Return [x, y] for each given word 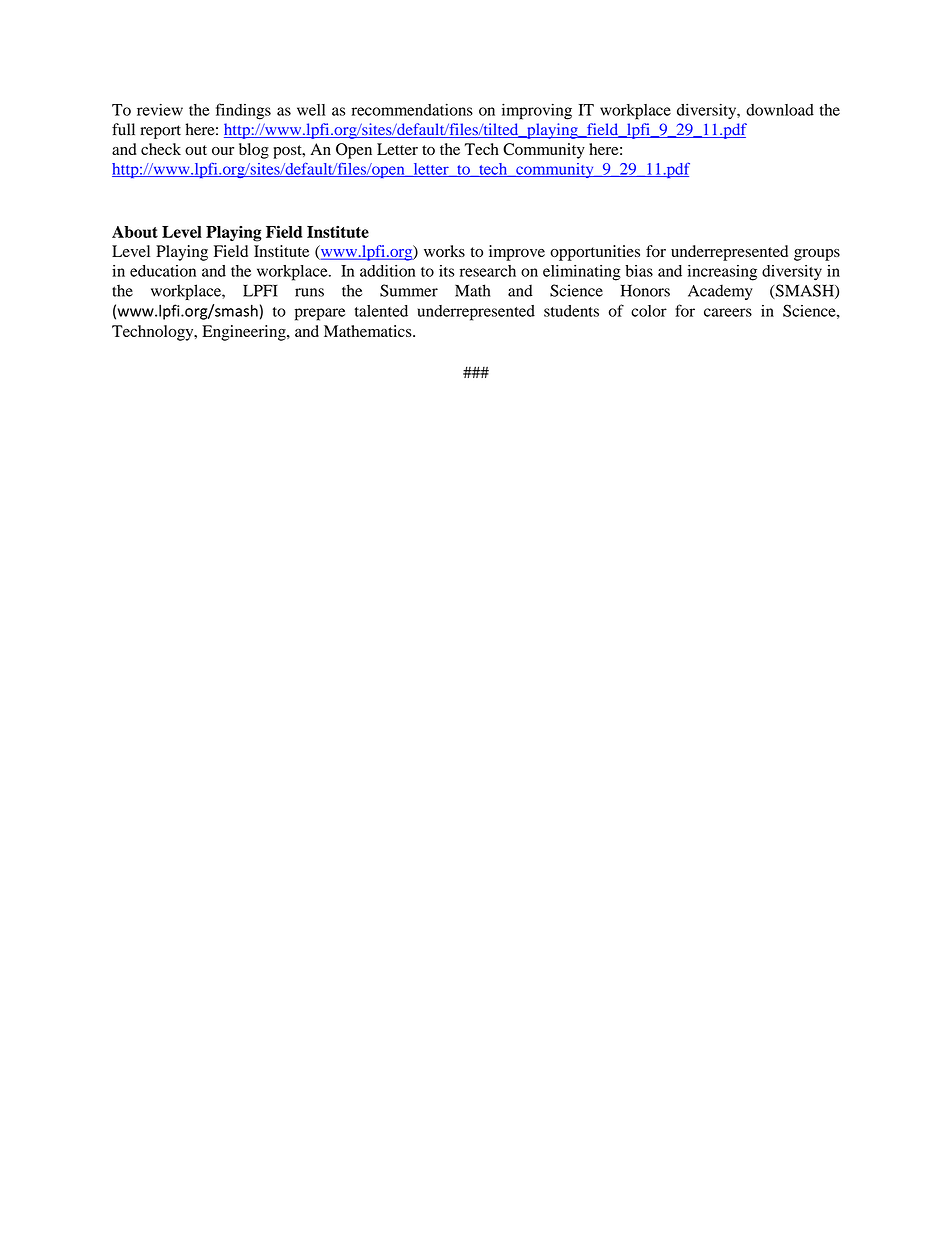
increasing [722, 273]
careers [728, 312]
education [163, 271]
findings [243, 111]
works [444, 251]
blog [254, 151]
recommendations [412, 109]
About [135, 232]
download [780, 110]
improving [537, 111]
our [223, 151]
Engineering [245, 333]
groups [817, 255]
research [488, 271]
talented [381, 311]
